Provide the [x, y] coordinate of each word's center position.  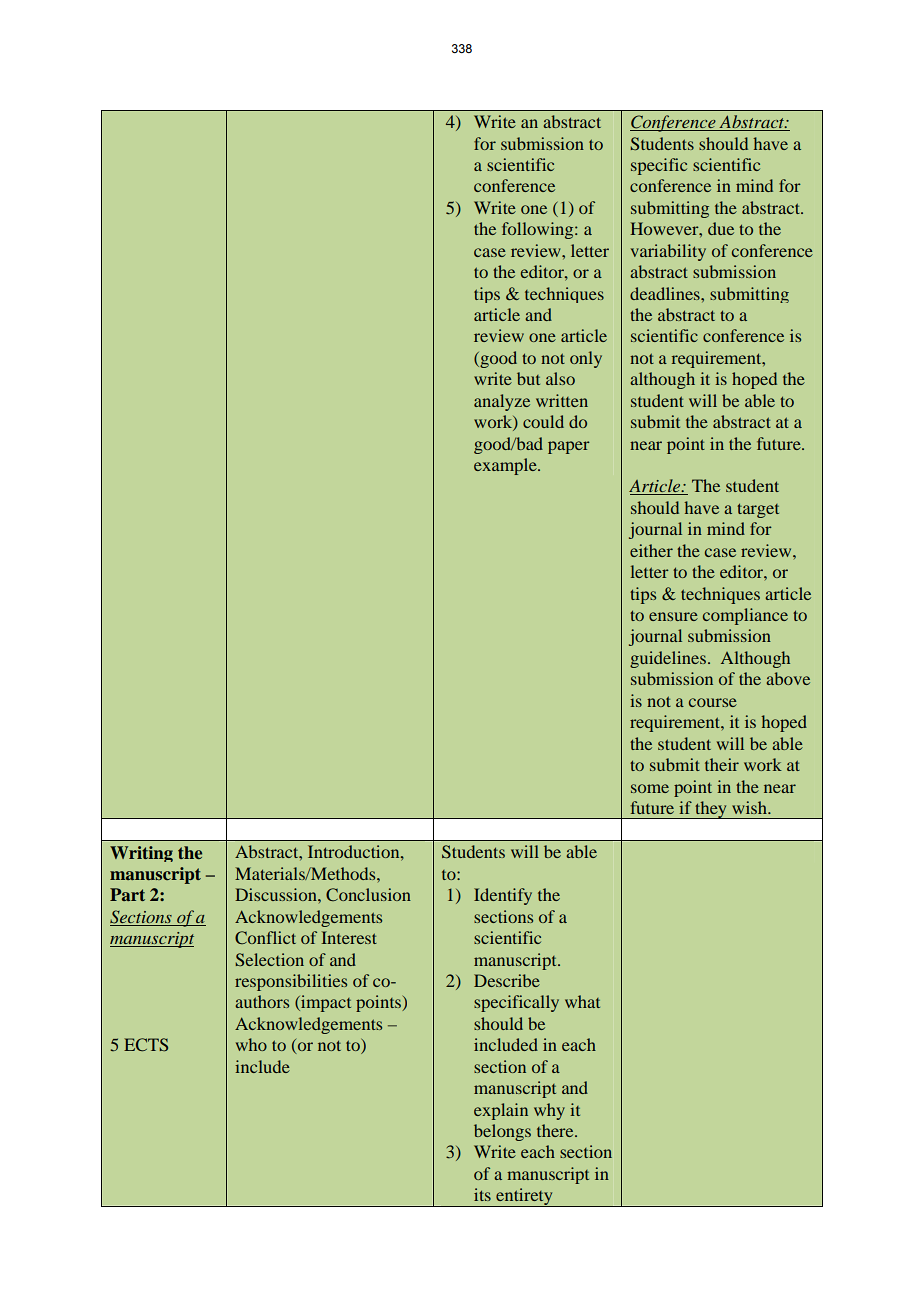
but [528, 378]
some [650, 788]
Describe [507, 980]
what [582, 1001]
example [506, 466]
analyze [502, 402]
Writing [141, 854]
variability [668, 252]
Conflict [265, 937]
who [251, 1044]
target [758, 510]
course [713, 702]
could [543, 421]
